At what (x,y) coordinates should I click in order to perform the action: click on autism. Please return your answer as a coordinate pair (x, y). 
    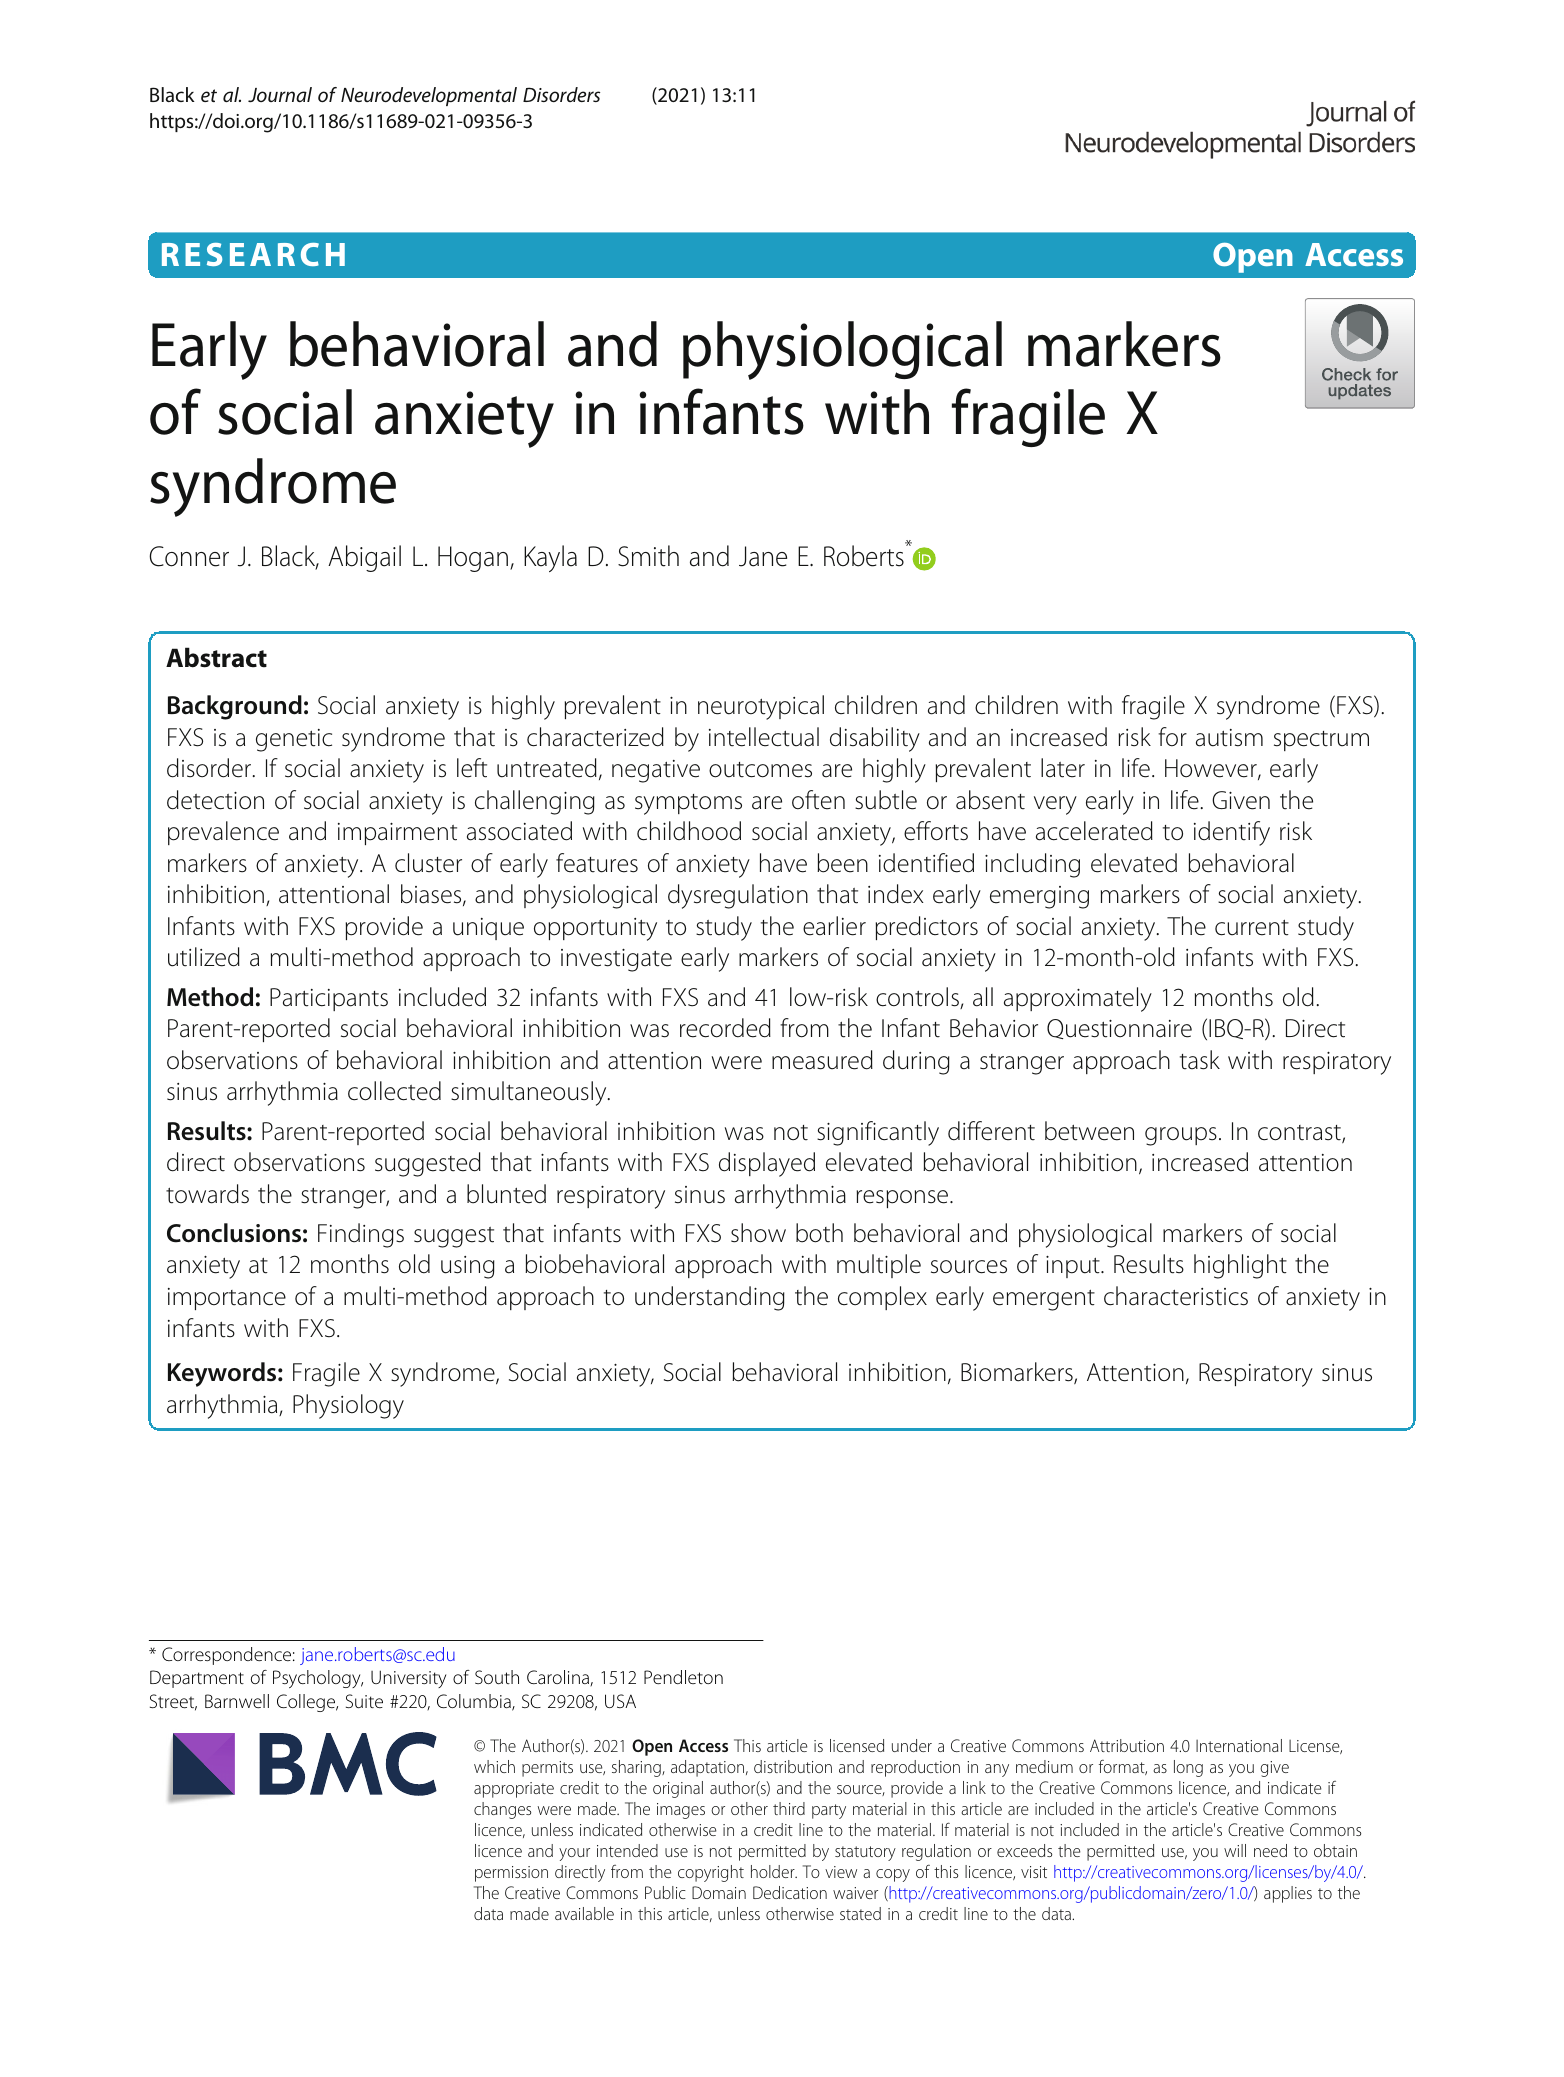
    Looking at the image, I should click on (1229, 738).
